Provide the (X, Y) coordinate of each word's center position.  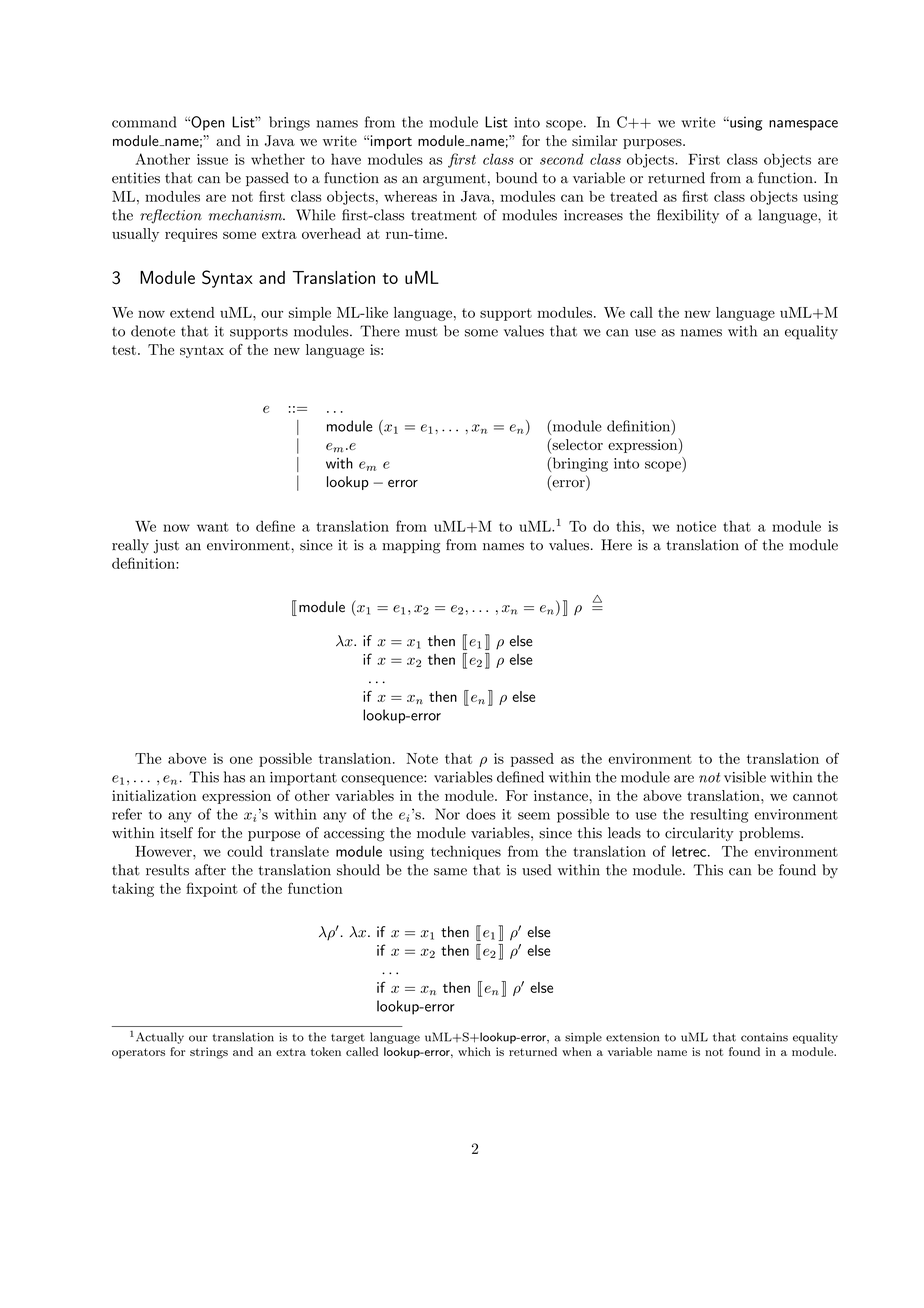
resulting (719, 815)
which (474, 1051)
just (166, 546)
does (481, 814)
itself (176, 833)
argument (454, 180)
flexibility (688, 216)
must (421, 332)
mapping (411, 546)
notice (696, 526)
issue (212, 159)
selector (576, 444)
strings (209, 1053)
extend (192, 312)
